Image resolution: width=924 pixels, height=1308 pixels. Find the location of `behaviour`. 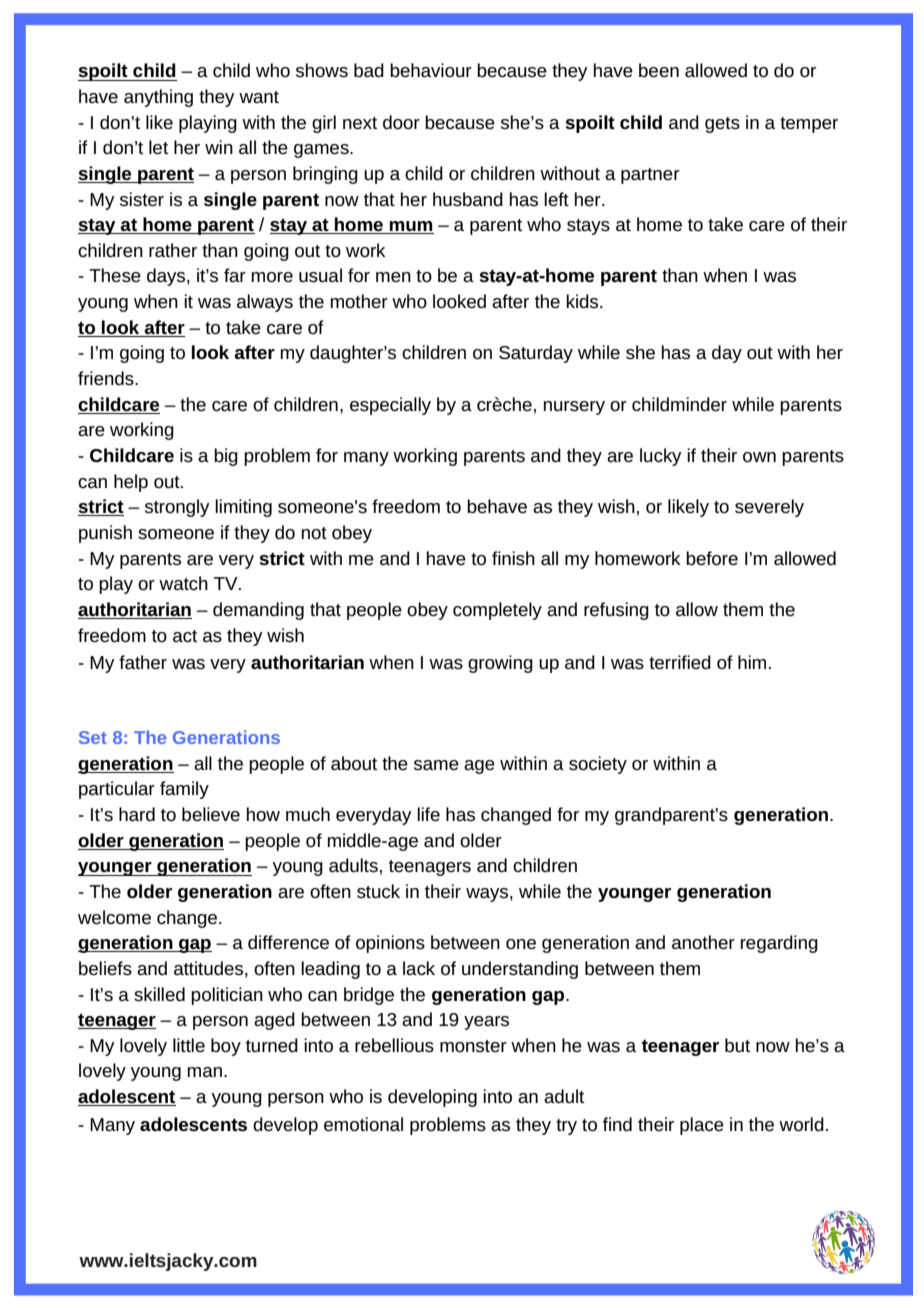

behaviour is located at coordinates (431, 70).
